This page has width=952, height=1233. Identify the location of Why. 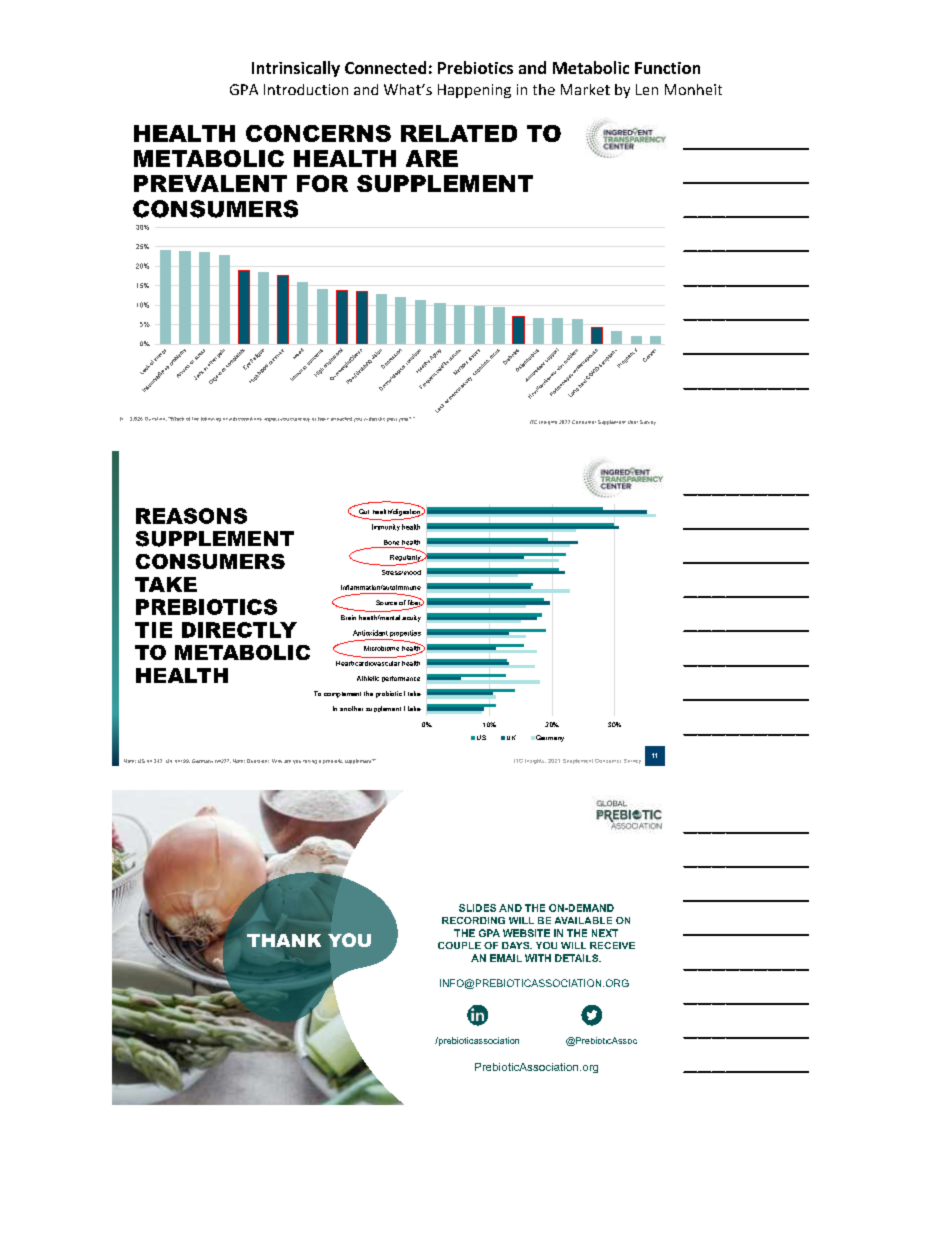
(277, 761).
